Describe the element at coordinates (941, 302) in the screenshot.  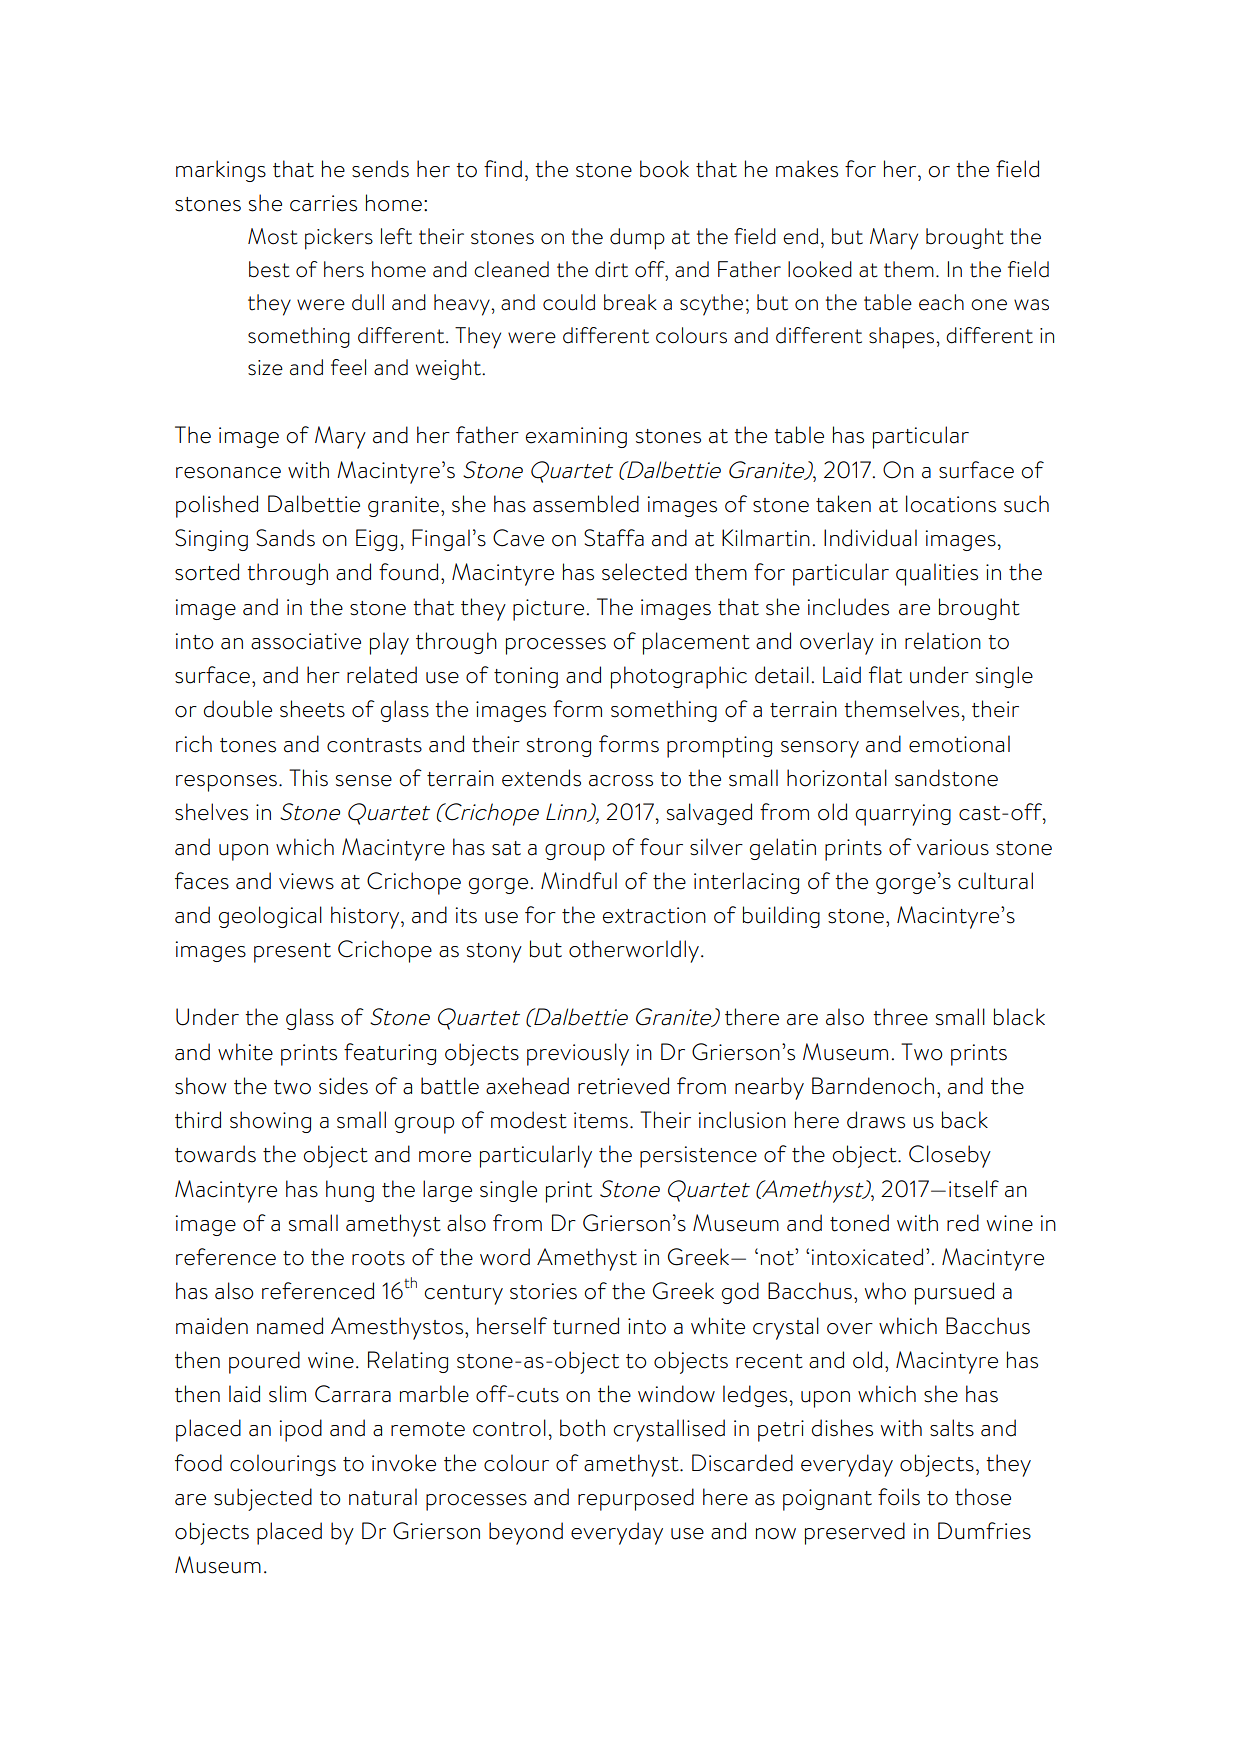
I see `each` at that location.
